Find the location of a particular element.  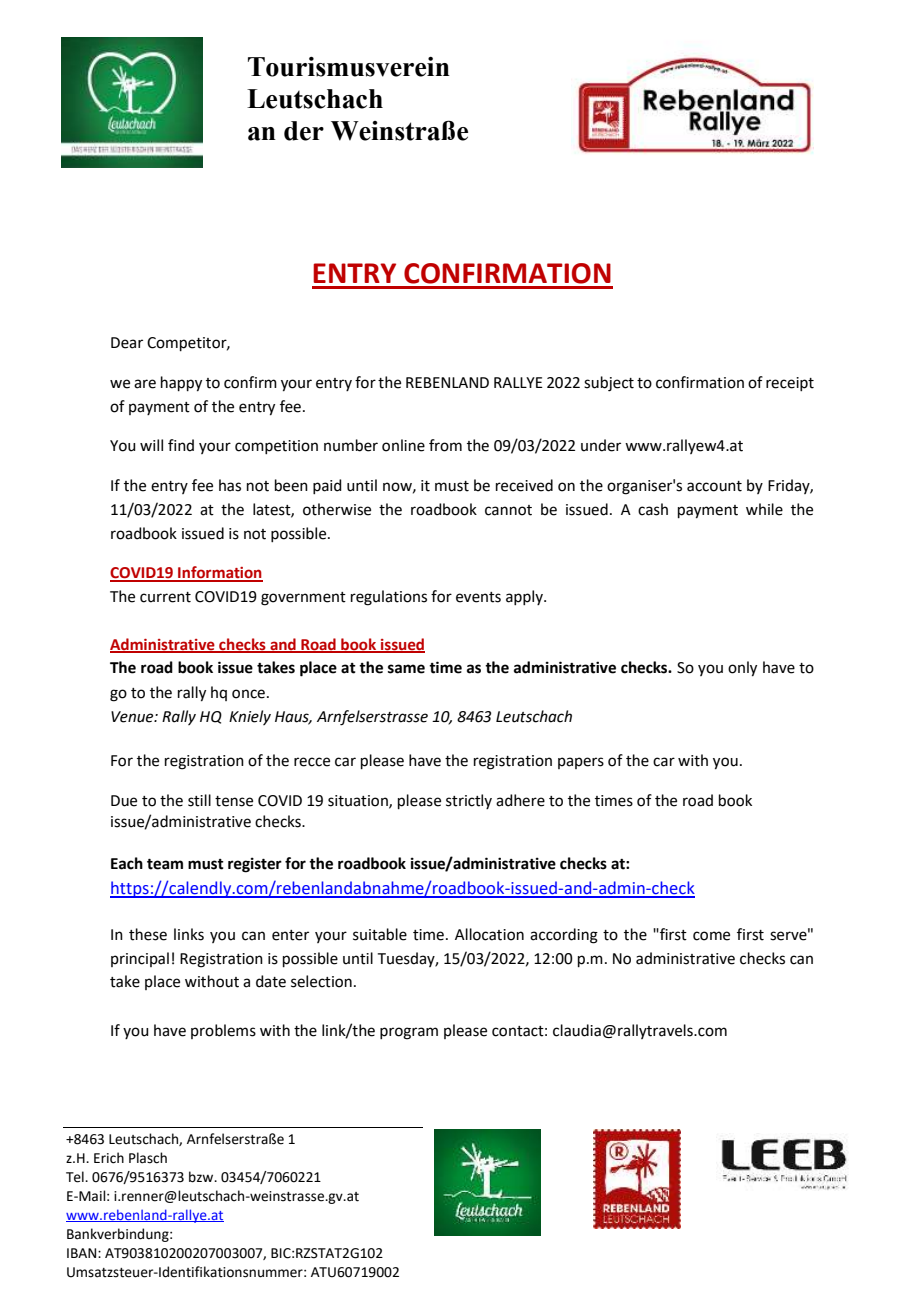

strictly is located at coordinates (469, 801).
